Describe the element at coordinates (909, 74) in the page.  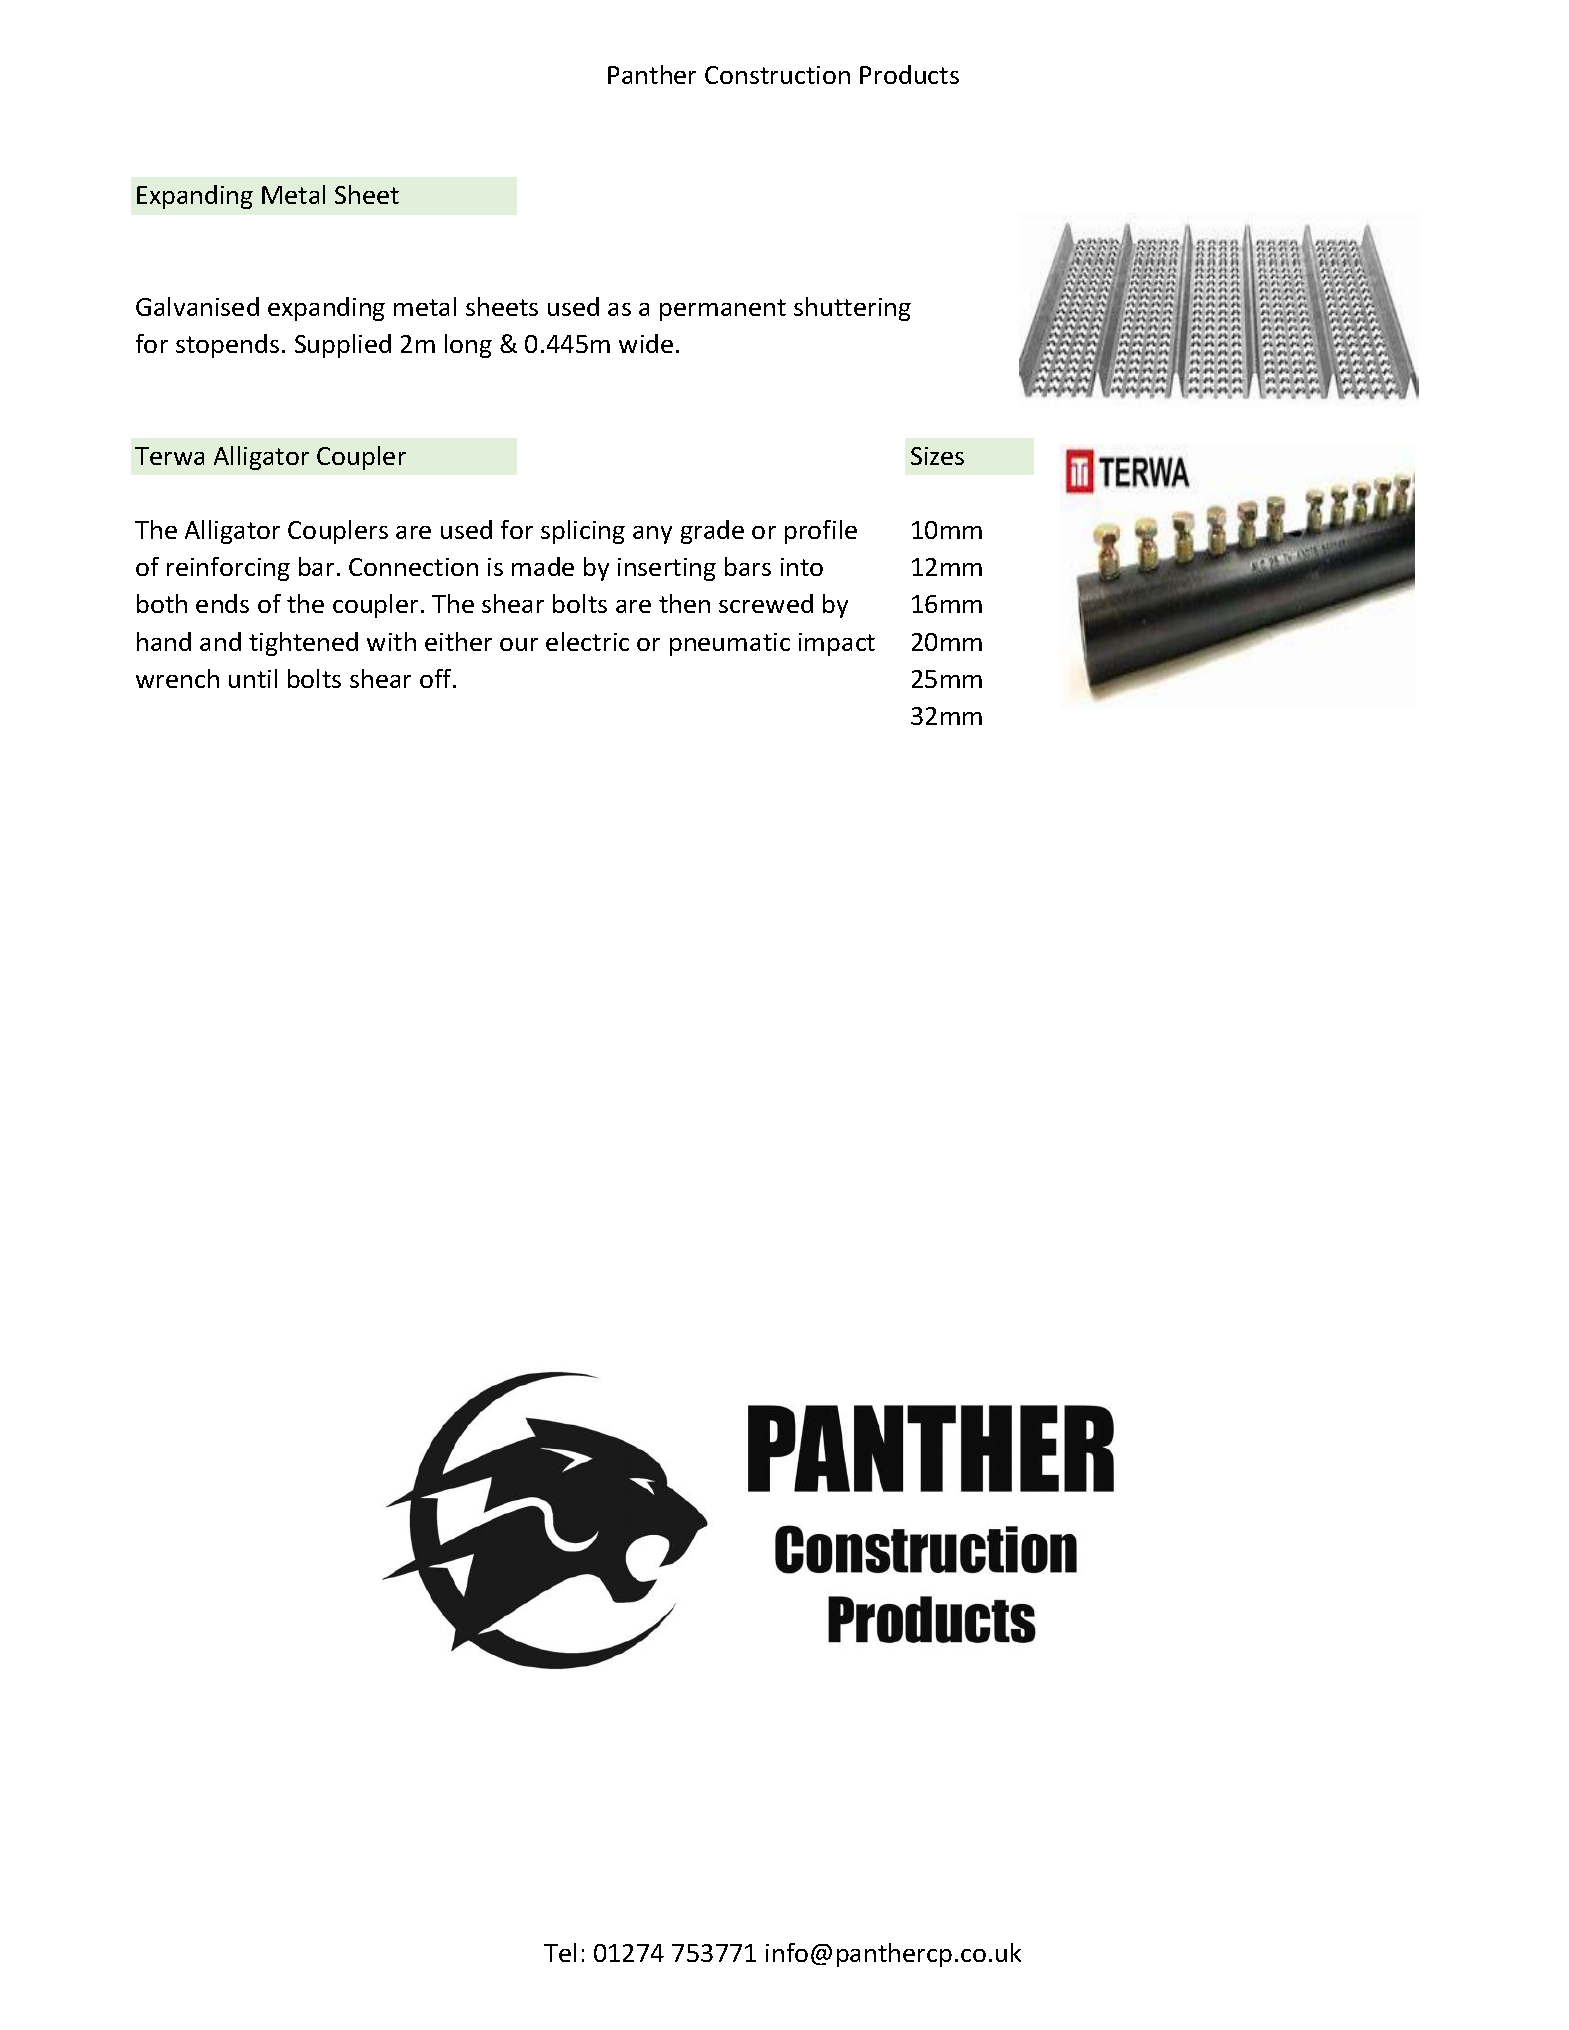
I see `Products` at that location.
